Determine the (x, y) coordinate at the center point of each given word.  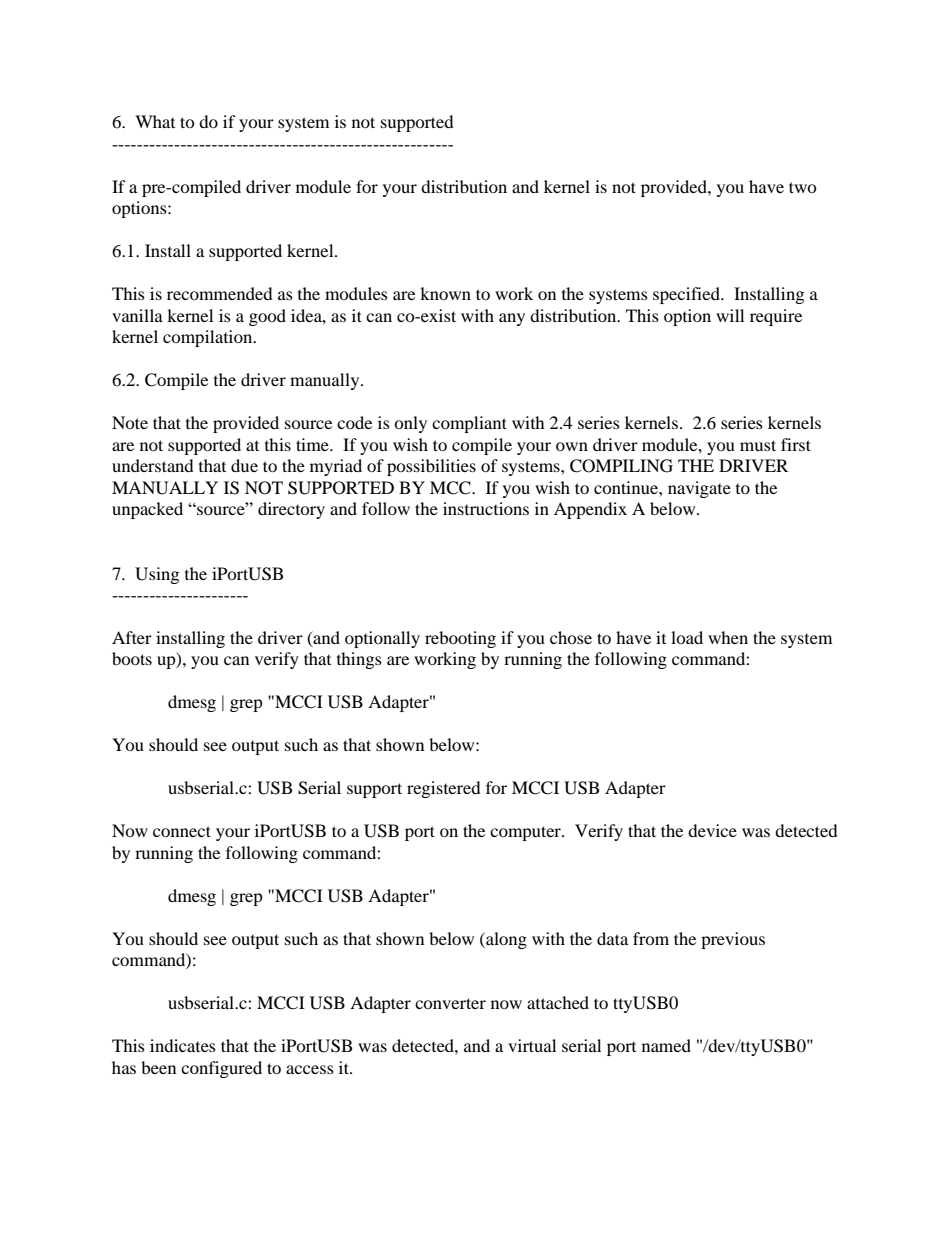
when (728, 637)
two (803, 187)
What (155, 121)
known (445, 293)
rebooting (460, 639)
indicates (183, 1045)
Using (157, 575)
